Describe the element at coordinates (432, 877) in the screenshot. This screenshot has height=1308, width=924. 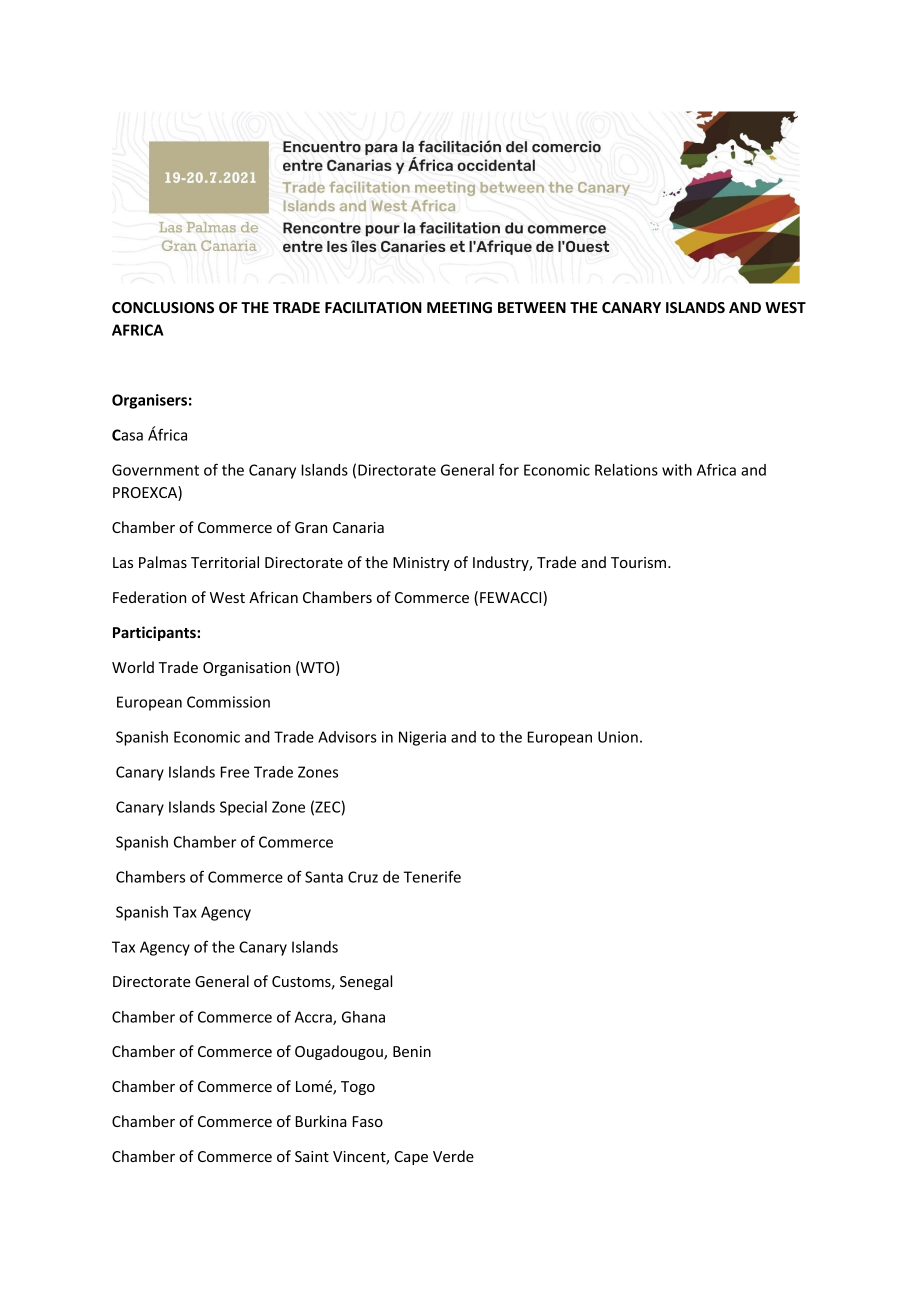
I see `Tenerife` at that location.
